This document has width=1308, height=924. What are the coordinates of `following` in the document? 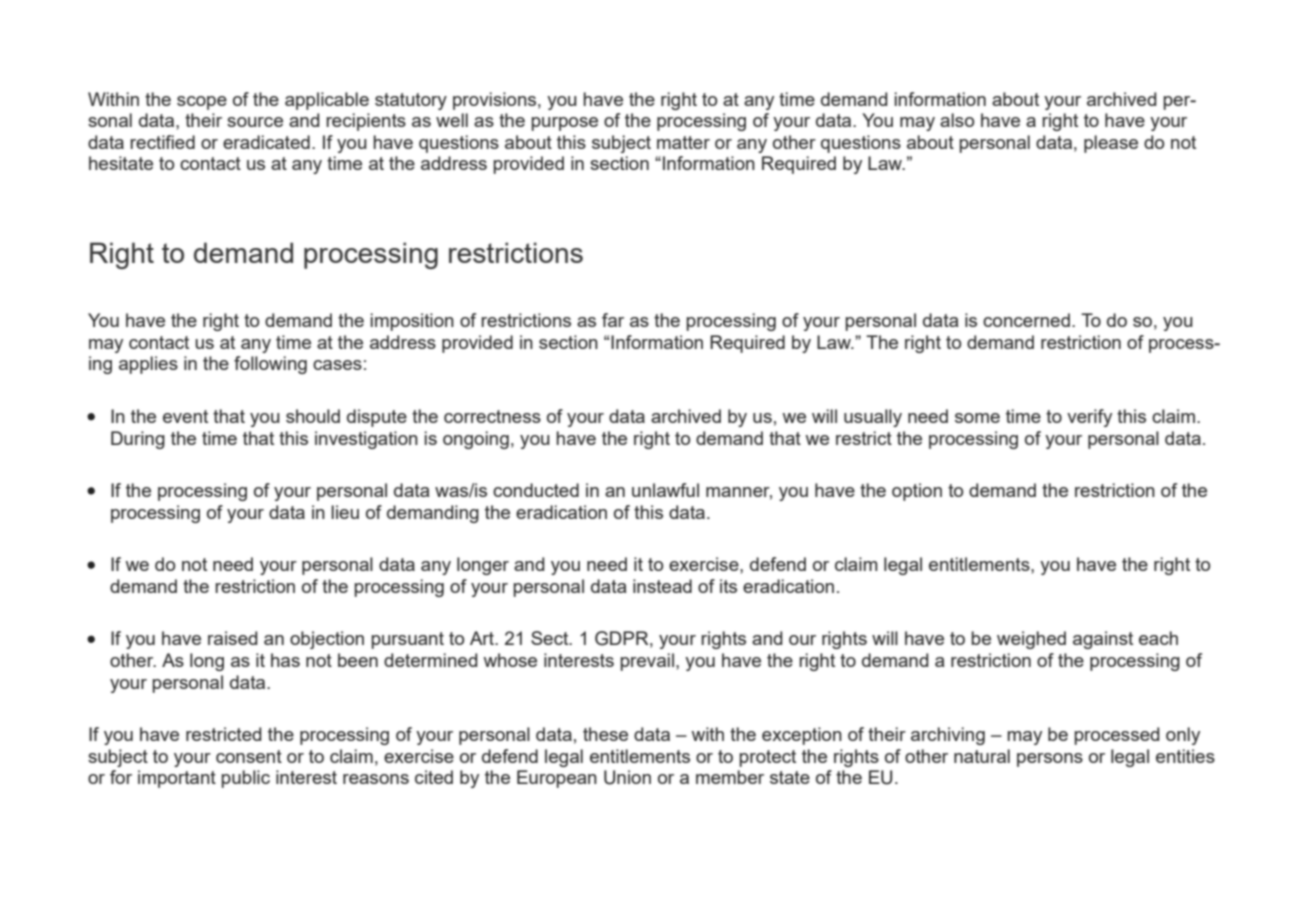 It's located at (270, 365).
